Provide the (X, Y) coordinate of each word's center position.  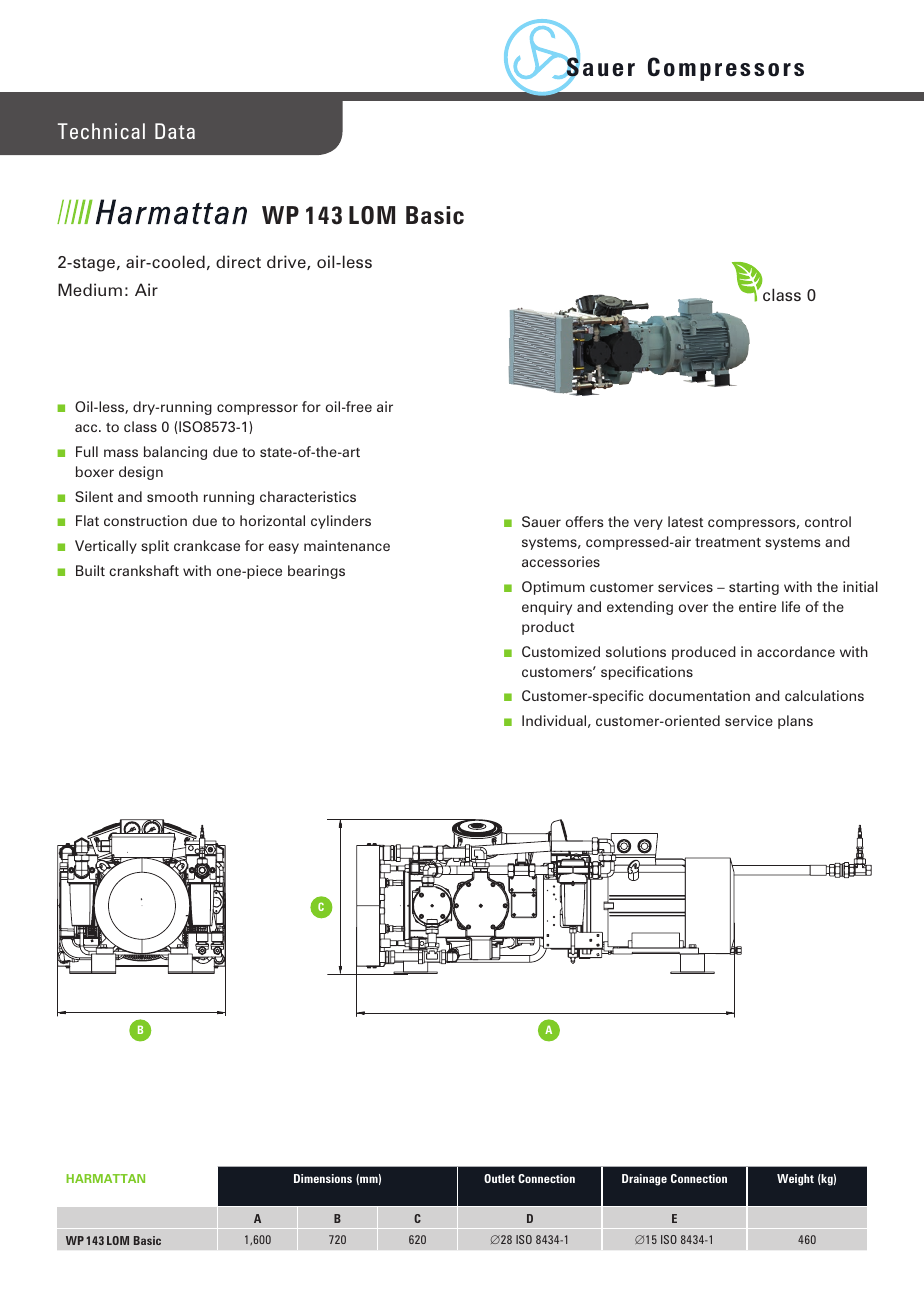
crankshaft (144, 570)
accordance (796, 651)
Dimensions (323, 1178)
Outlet (499, 1178)
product (548, 628)
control (828, 521)
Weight (795, 1180)
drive (287, 262)
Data (175, 131)
